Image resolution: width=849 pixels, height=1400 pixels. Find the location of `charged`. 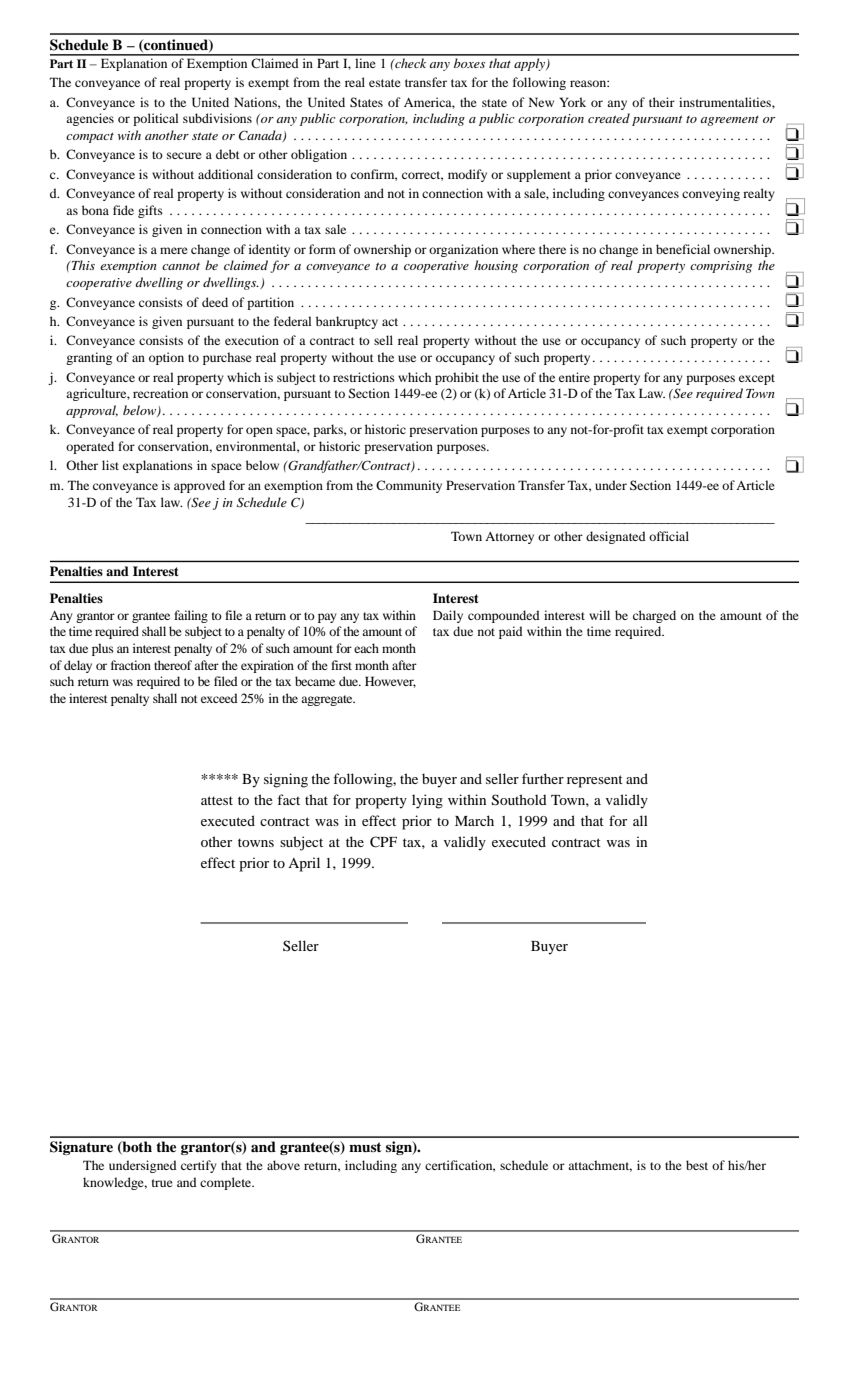

charged is located at coordinates (654, 616).
